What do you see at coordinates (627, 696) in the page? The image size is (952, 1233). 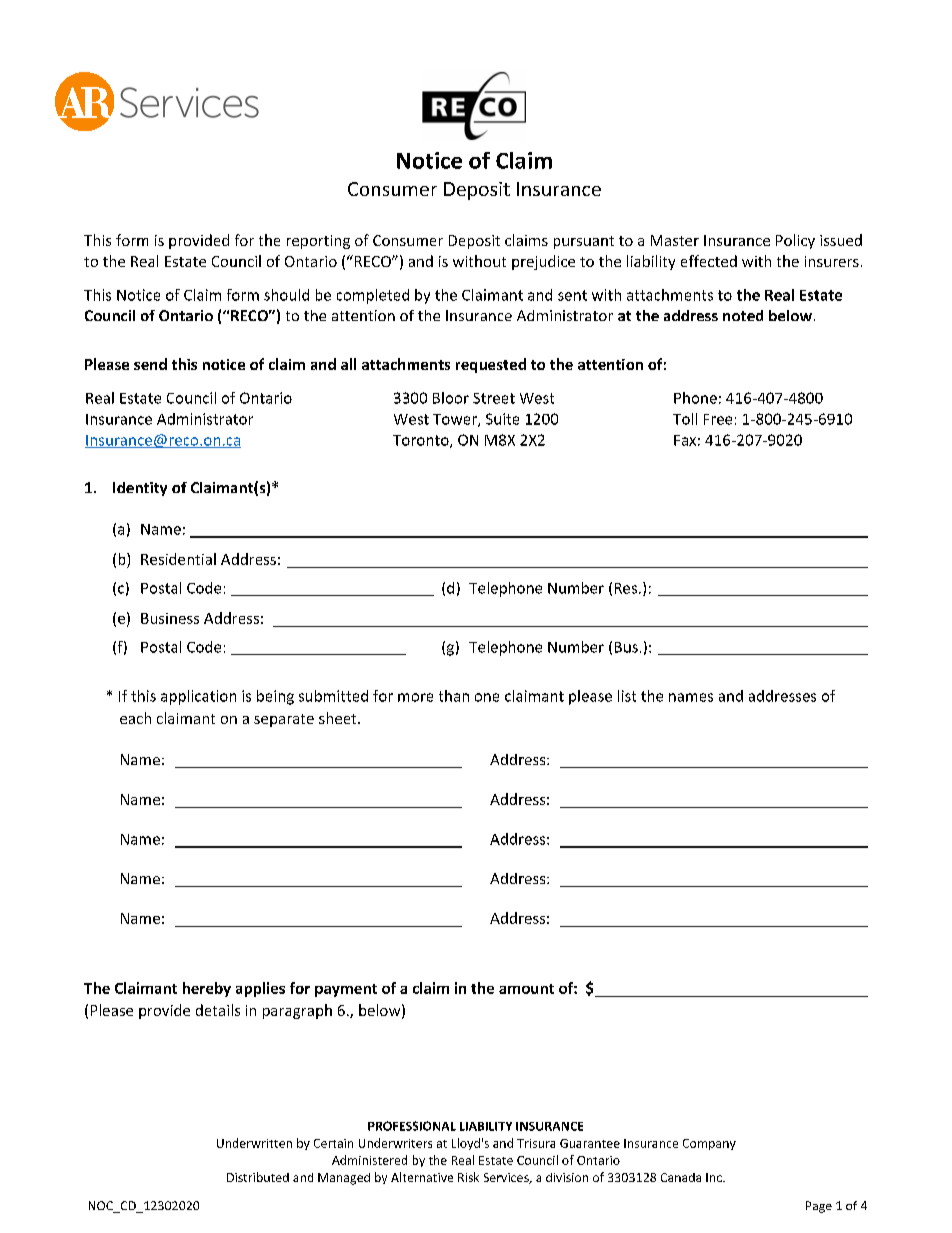 I see `list` at bounding box center [627, 696].
